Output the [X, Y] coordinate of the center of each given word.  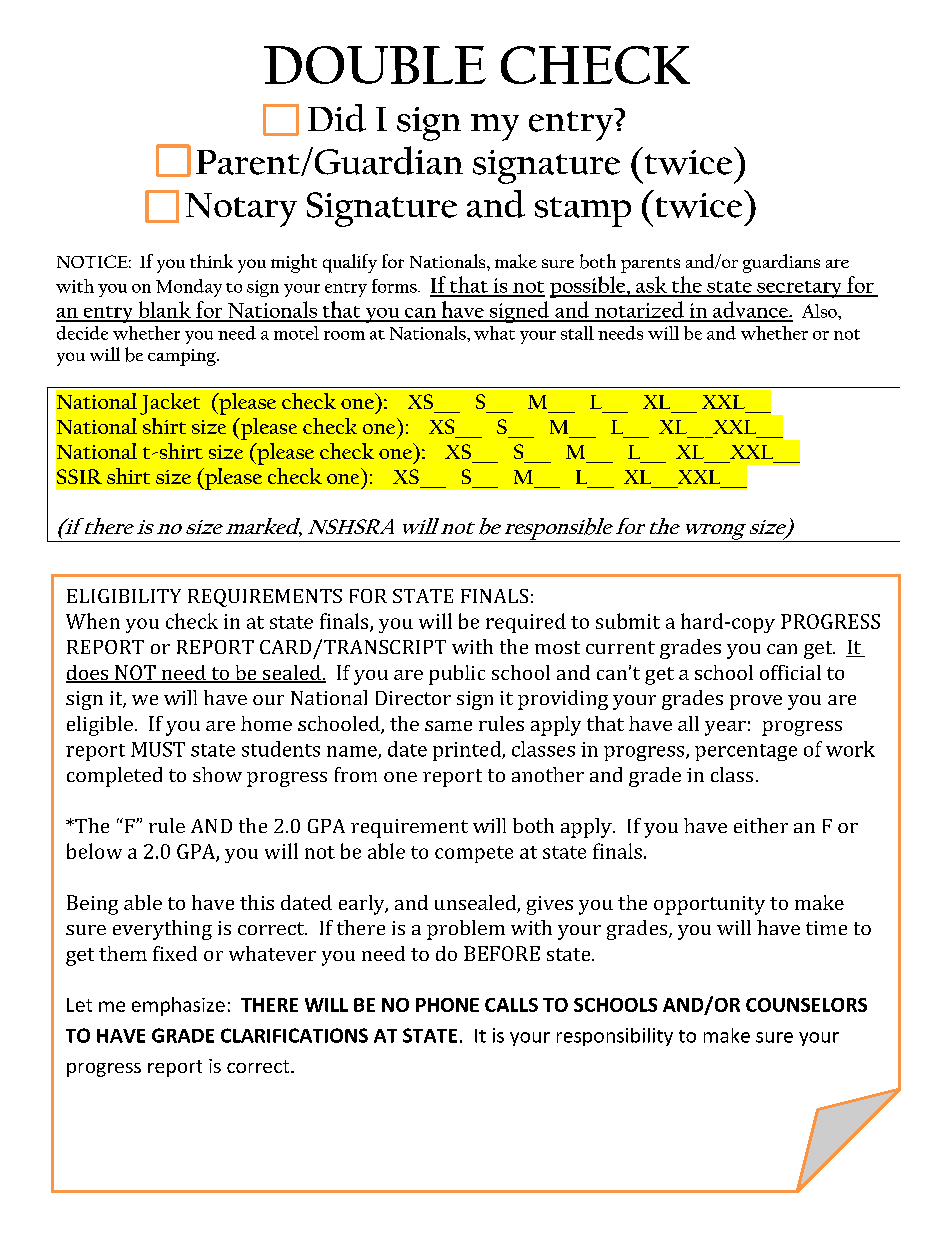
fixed [175, 953]
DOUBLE [375, 65]
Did [337, 118]
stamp [583, 212]
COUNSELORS [806, 1005]
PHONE [447, 1005]
